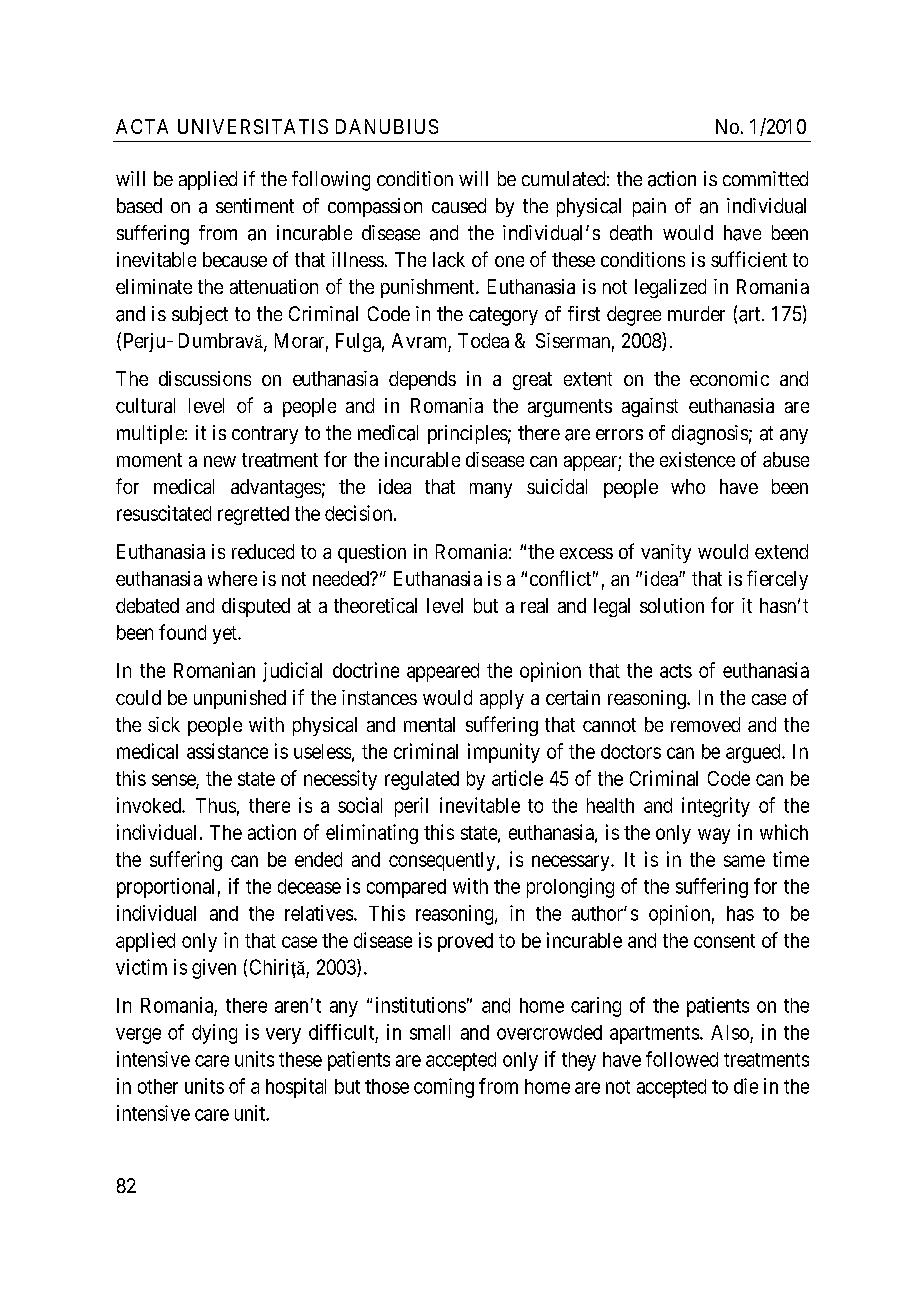 Image resolution: width=924 pixels, height=1314 pixels. I want to click on followed, so click(682, 1059).
